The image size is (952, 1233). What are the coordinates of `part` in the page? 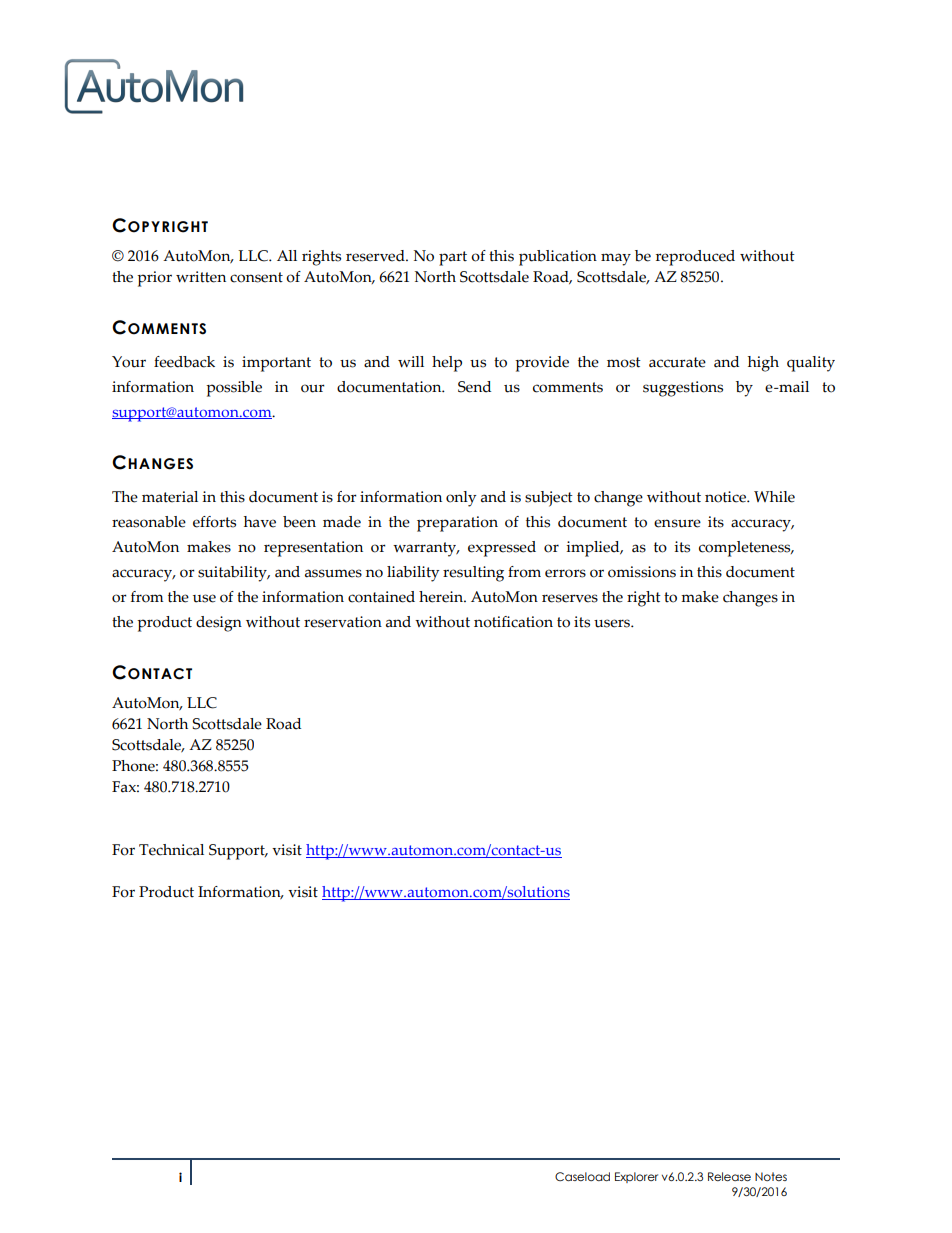 It's located at (453, 258).
